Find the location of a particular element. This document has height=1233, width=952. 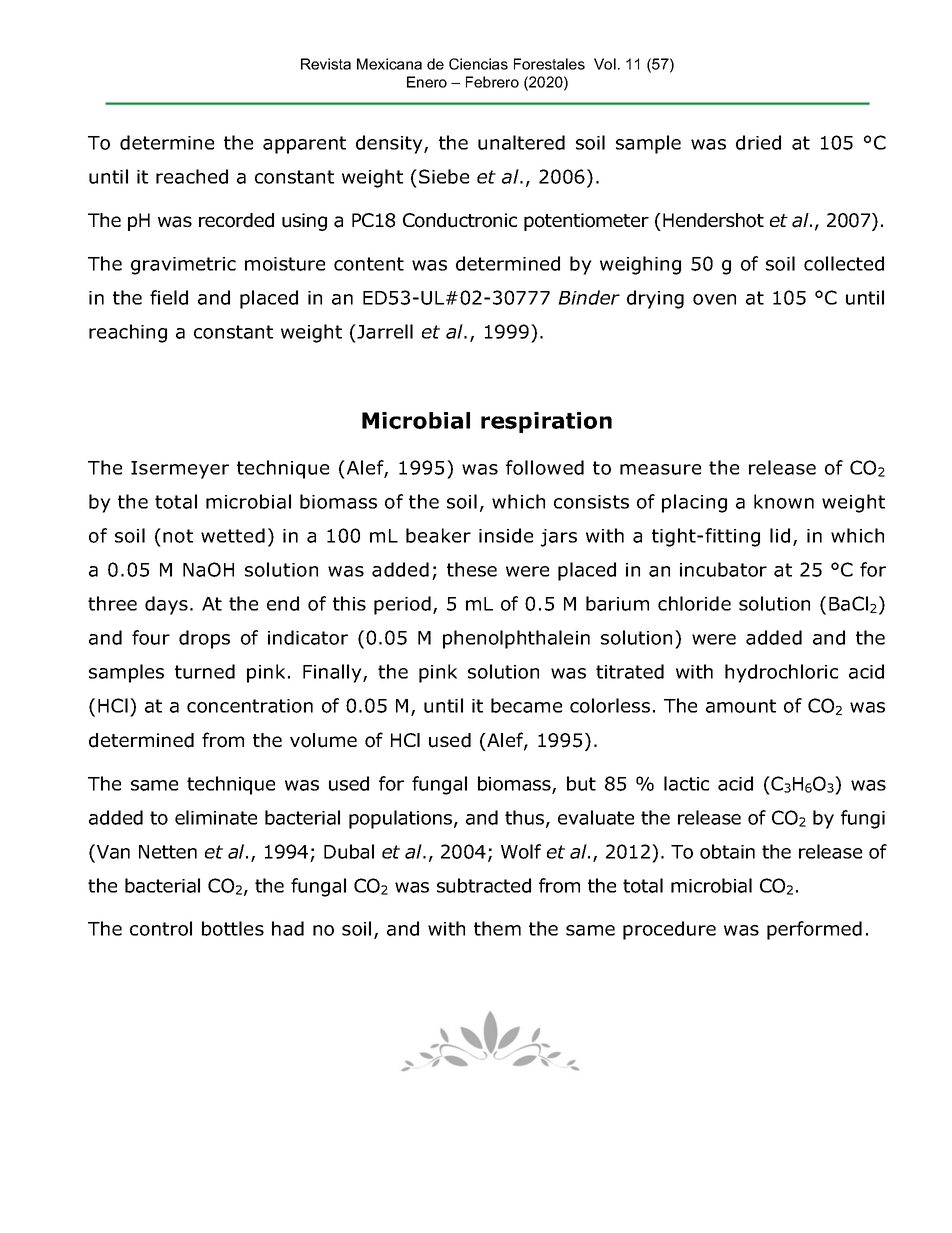

bottles is located at coordinates (233, 928).
